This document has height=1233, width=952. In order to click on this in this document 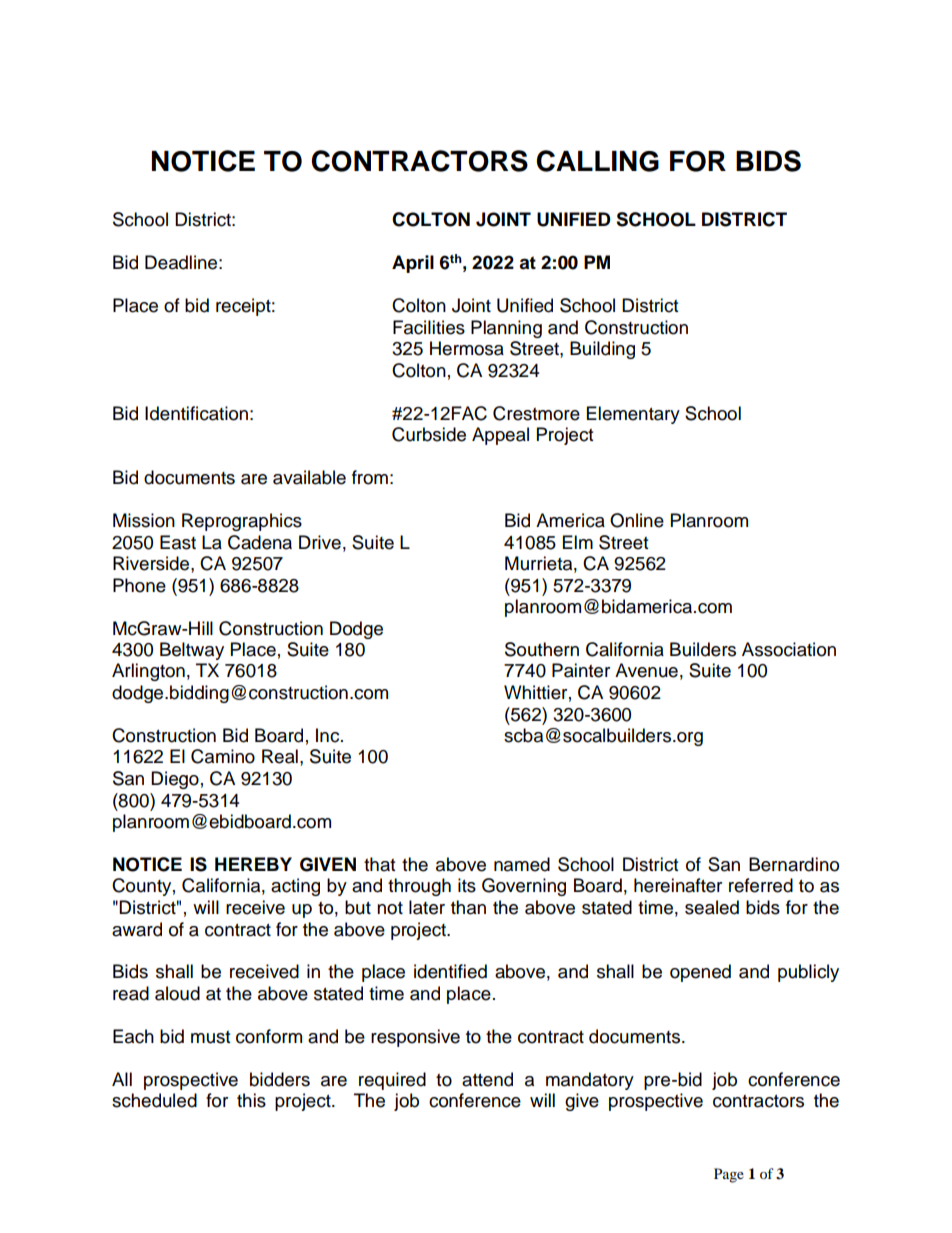, I will do `click(251, 1100)`.
